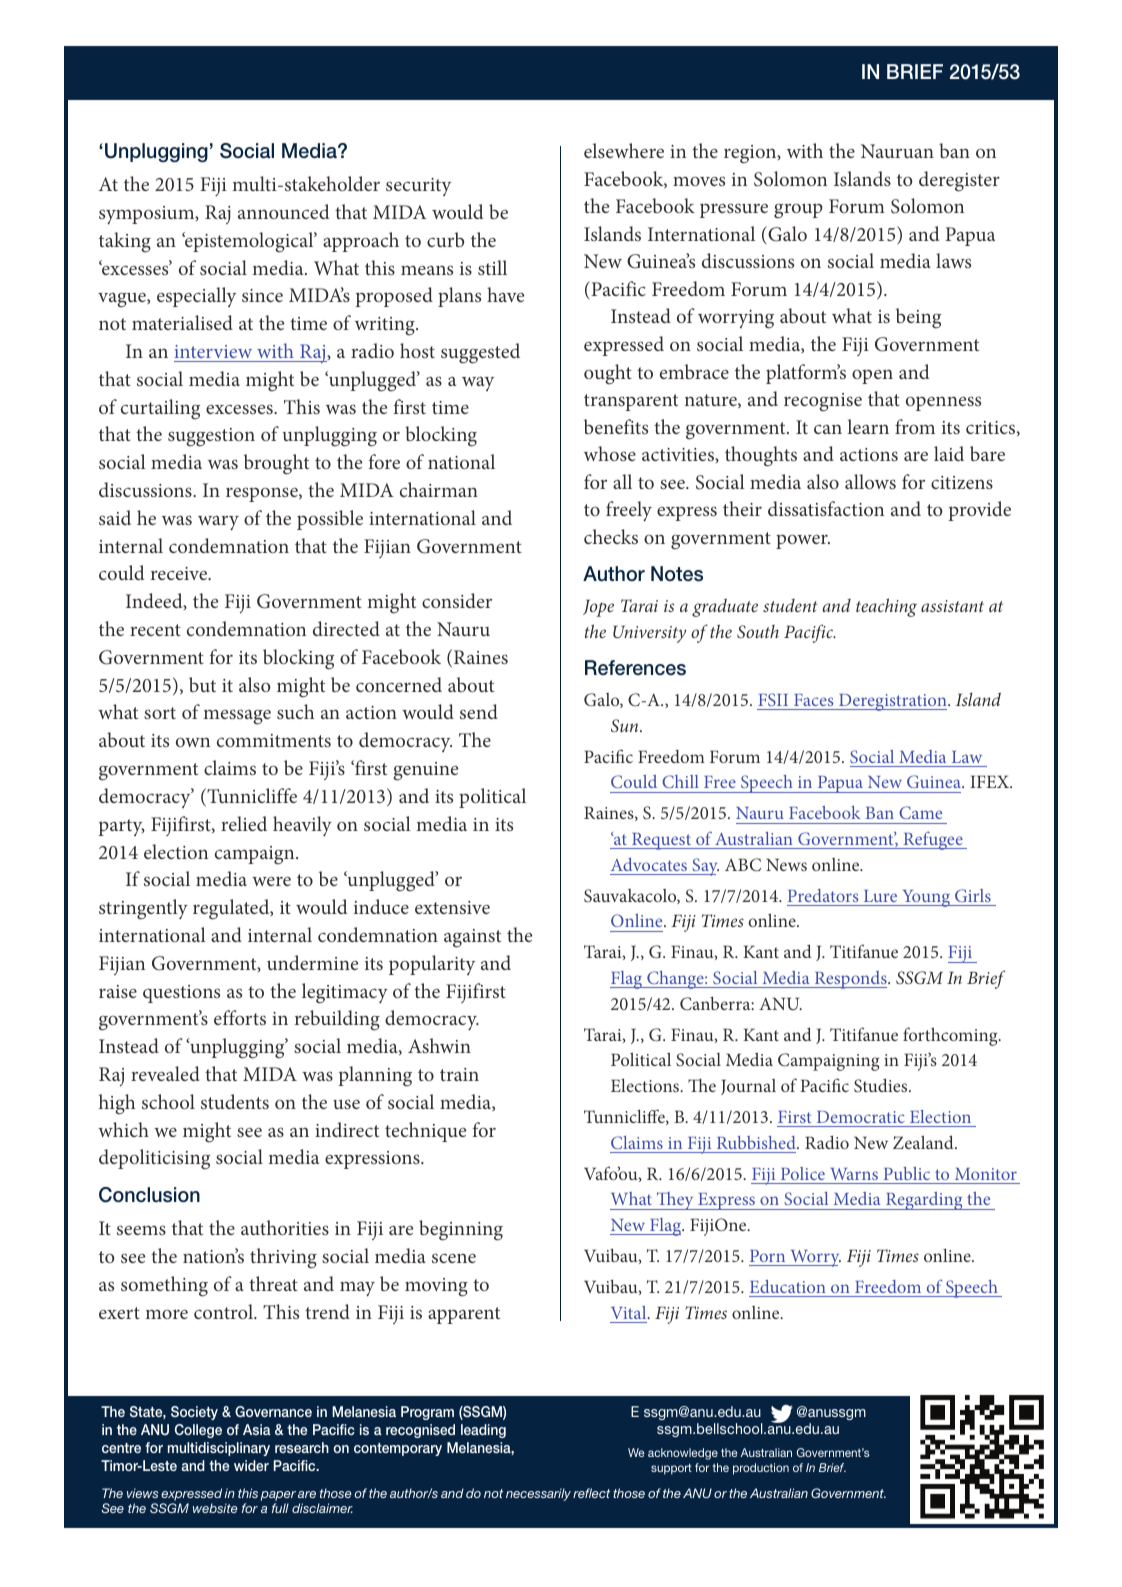 Image resolution: width=1122 pixels, height=1587 pixels. Describe the element at coordinates (251, 1465) in the screenshot. I see `wider` at that location.
